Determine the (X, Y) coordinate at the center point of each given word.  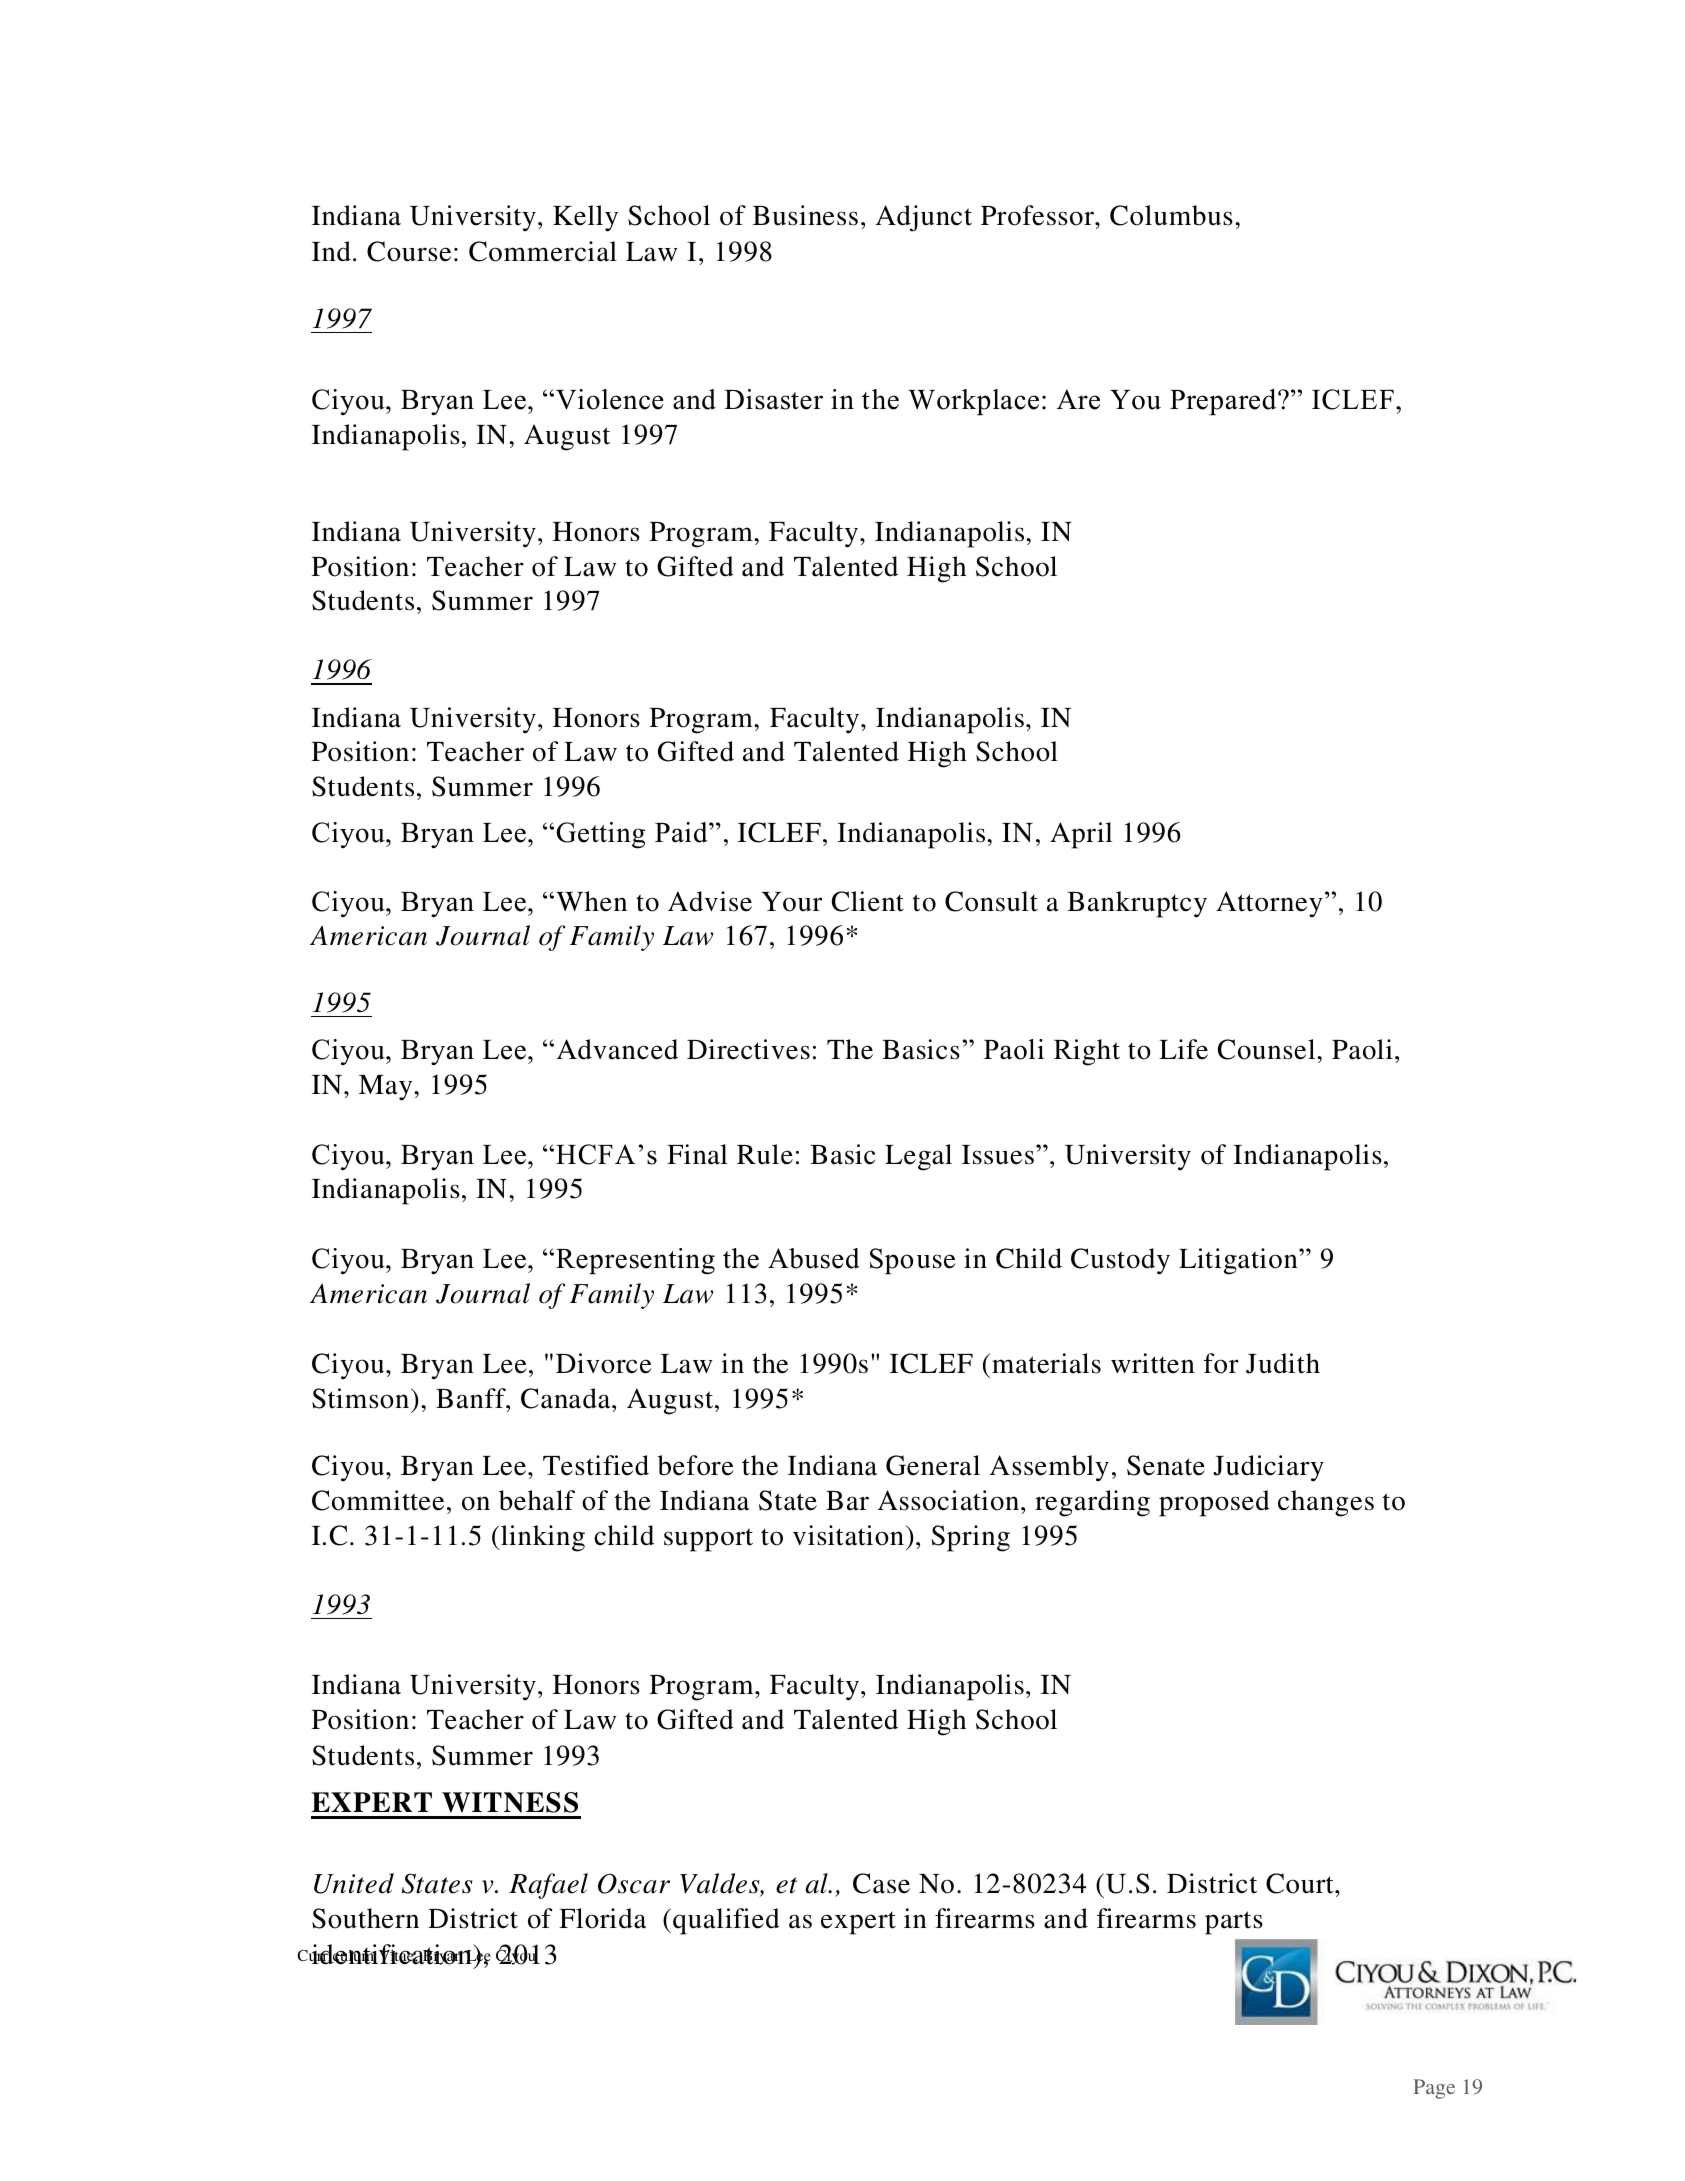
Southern (365, 1918)
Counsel (1268, 1049)
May (387, 1088)
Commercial (543, 251)
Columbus (1171, 215)
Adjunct (924, 218)
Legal (918, 1157)
